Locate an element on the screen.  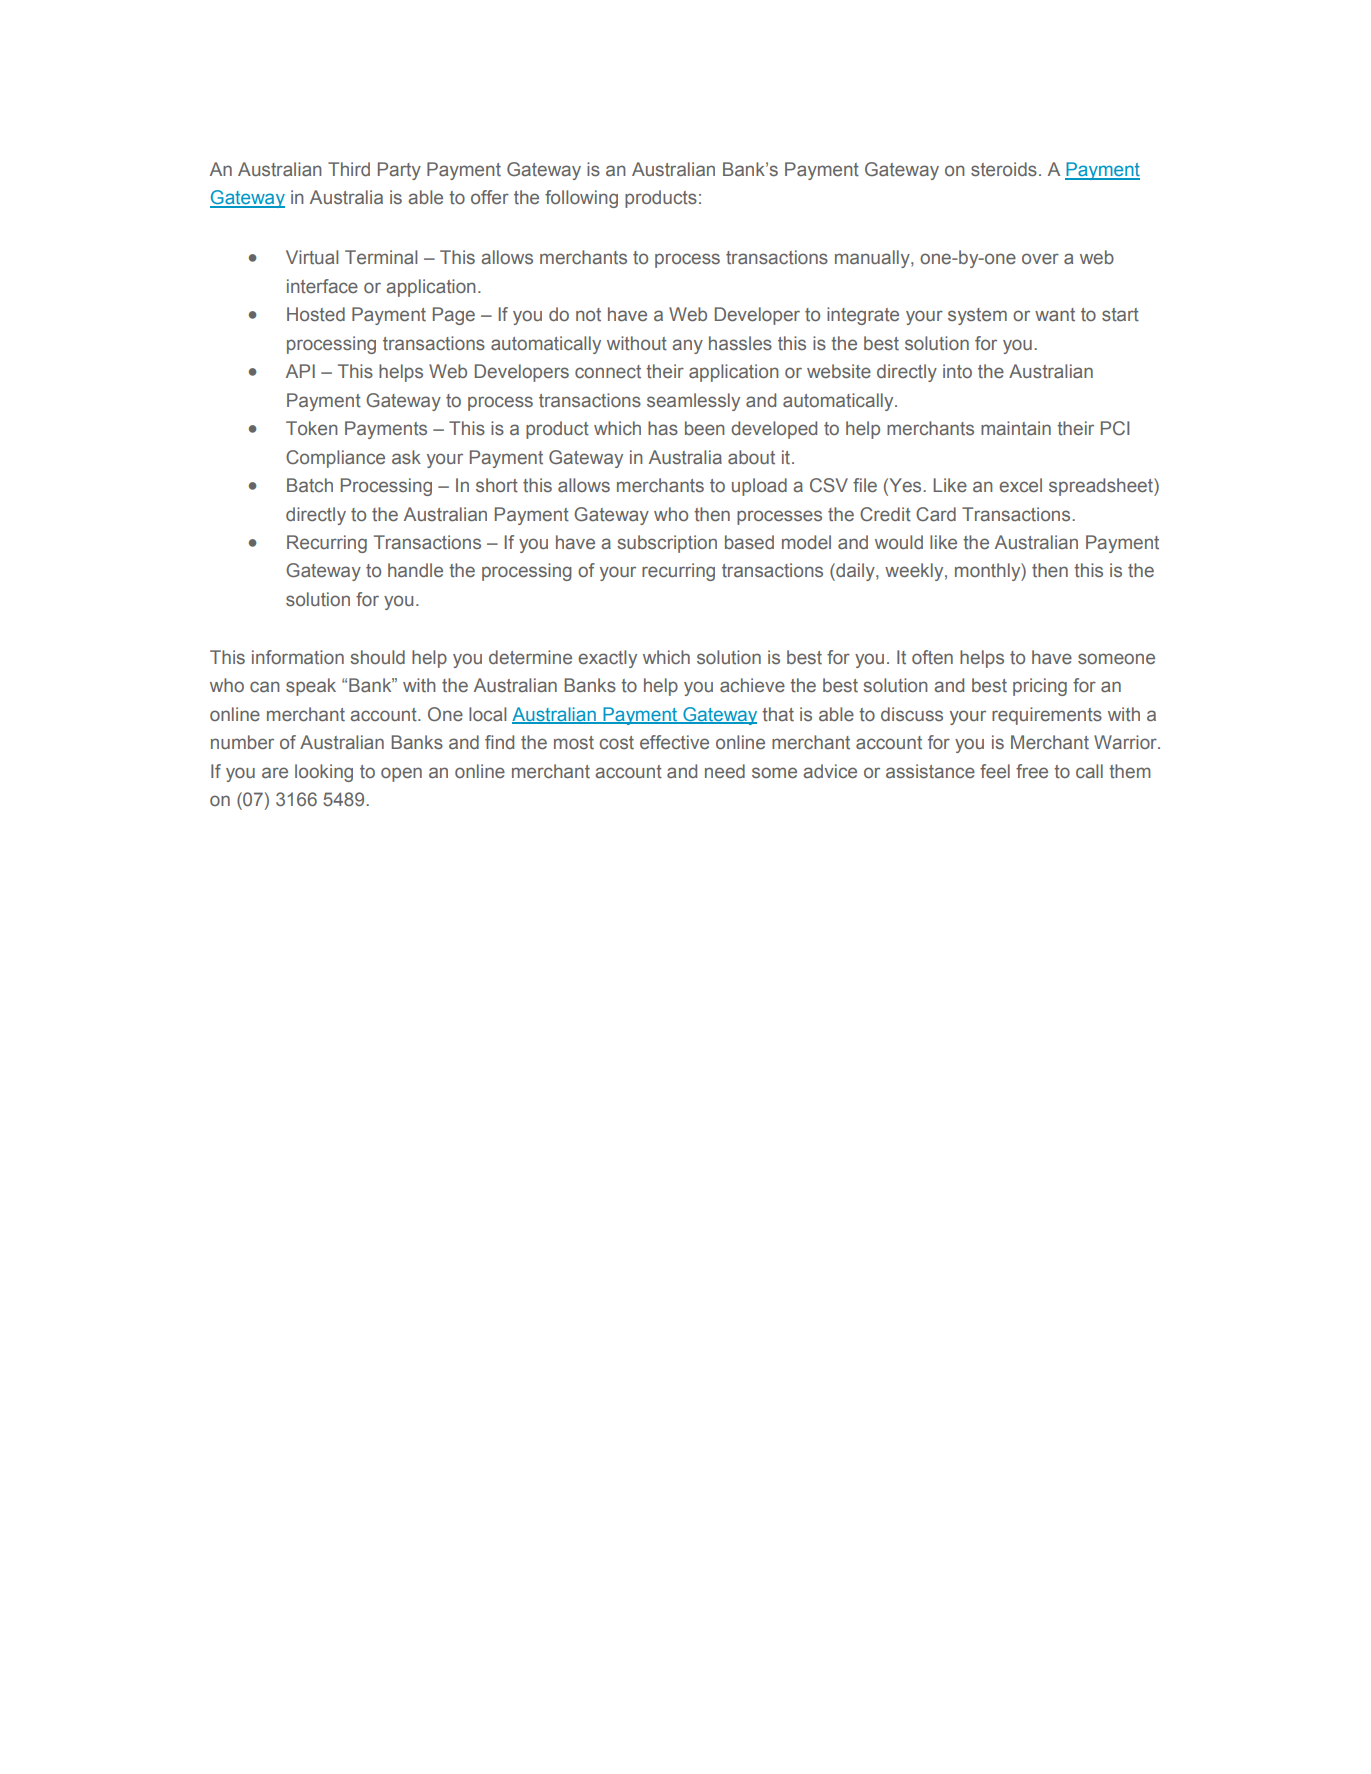
any is located at coordinates (687, 346).
